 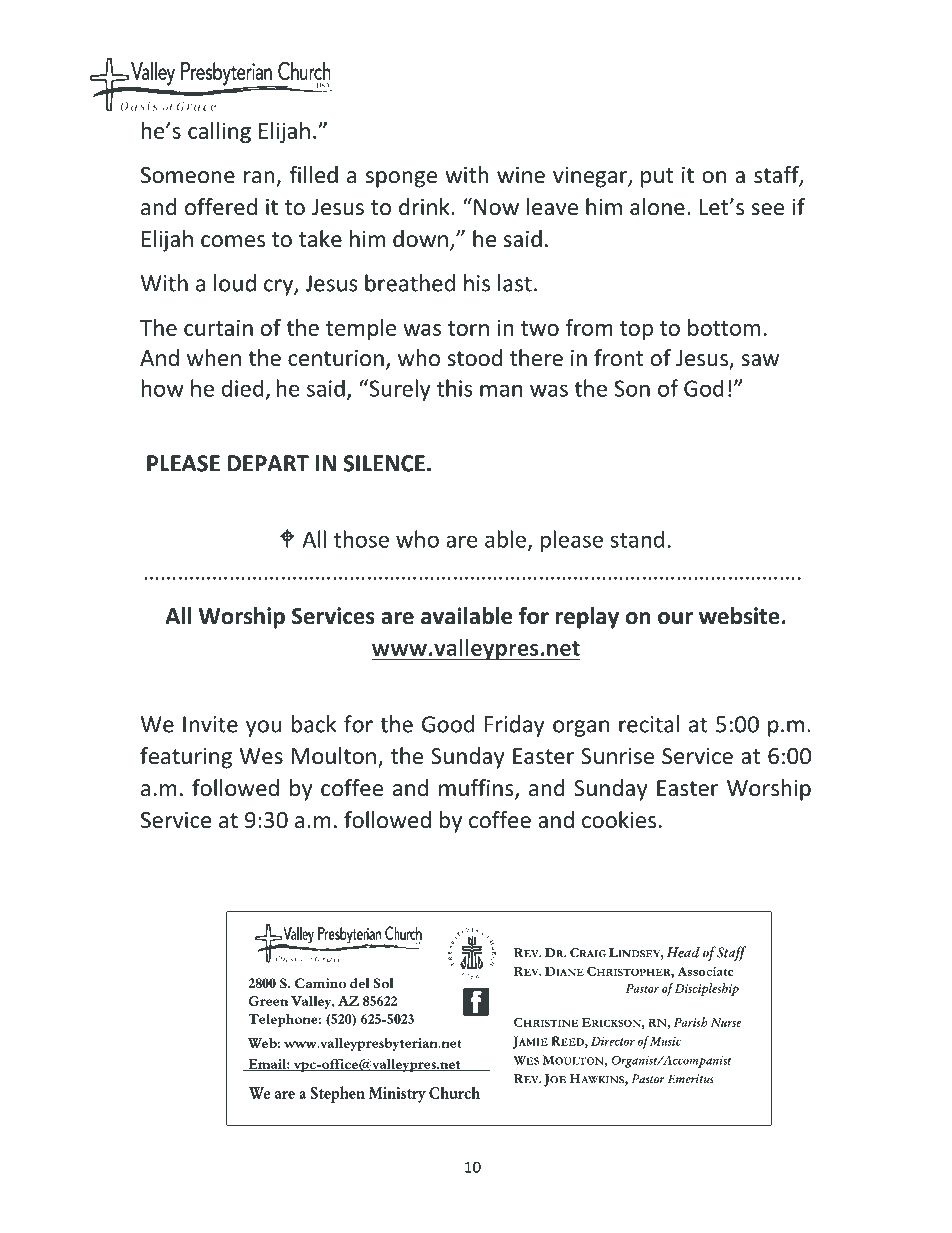 I want to click on Sol, so click(x=383, y=983).
